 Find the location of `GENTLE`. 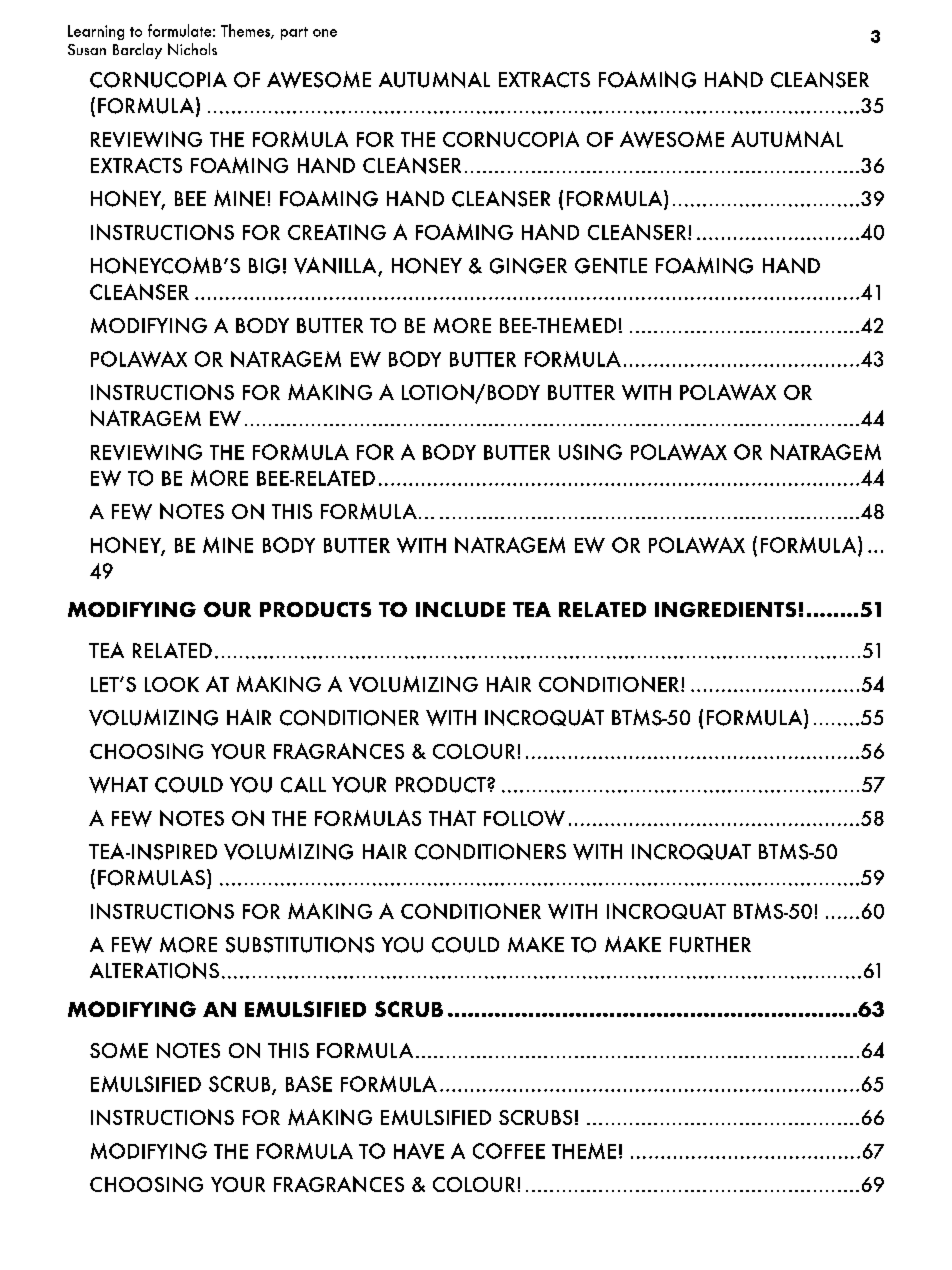

GENTLE is located at coordinates (611, 266).
